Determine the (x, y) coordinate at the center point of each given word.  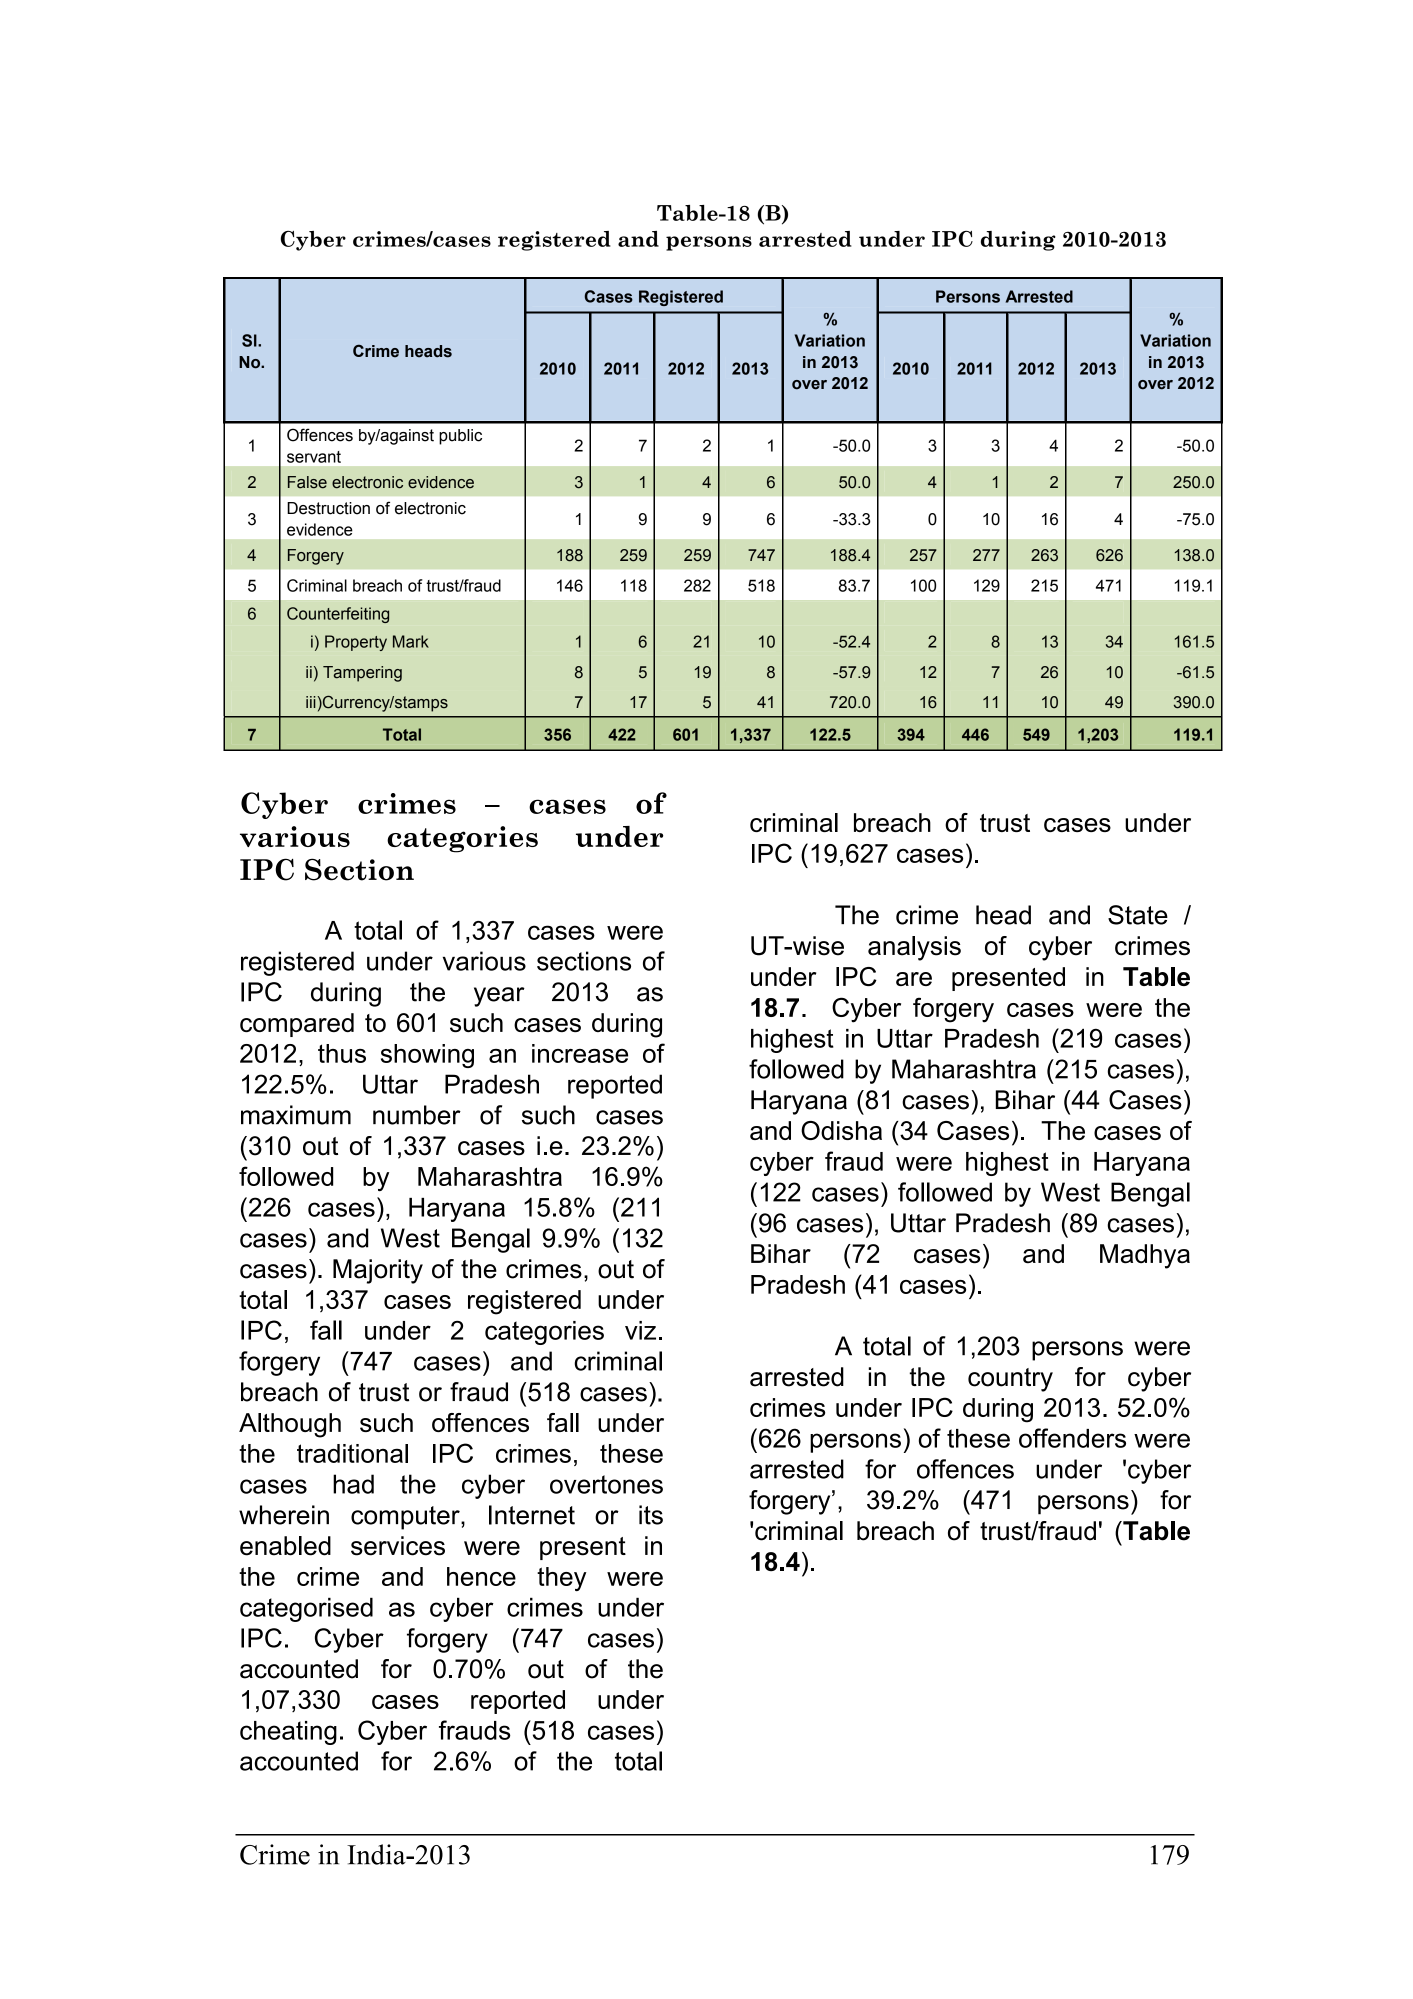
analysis (914, 948)
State (1138, 915)
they (562, 1579)
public (460, 437)
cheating (288, 1733)
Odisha (841, 1130)
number (417, 1115)
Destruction (328, 508)
